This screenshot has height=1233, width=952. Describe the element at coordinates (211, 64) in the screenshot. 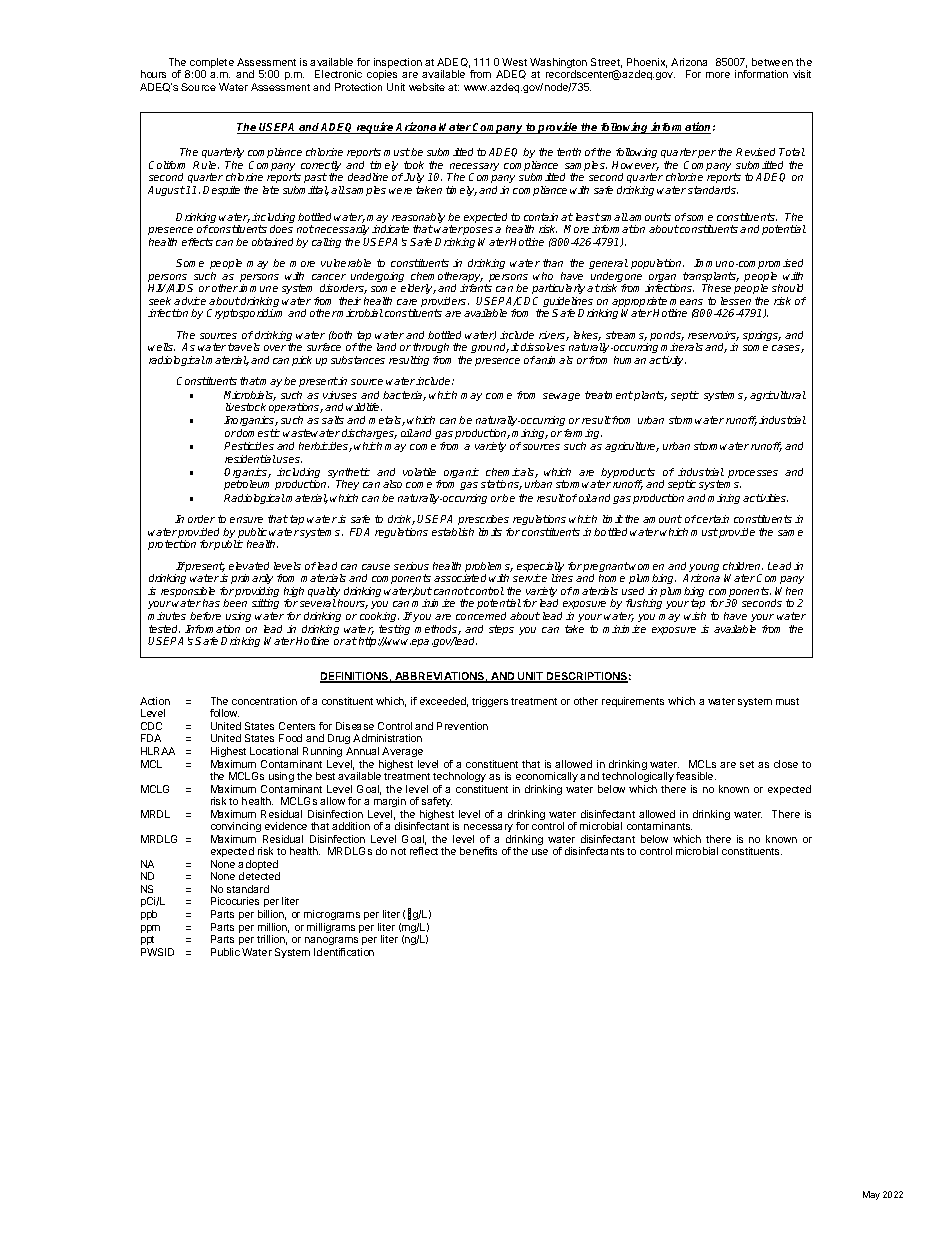

I see `complete` at that location.
